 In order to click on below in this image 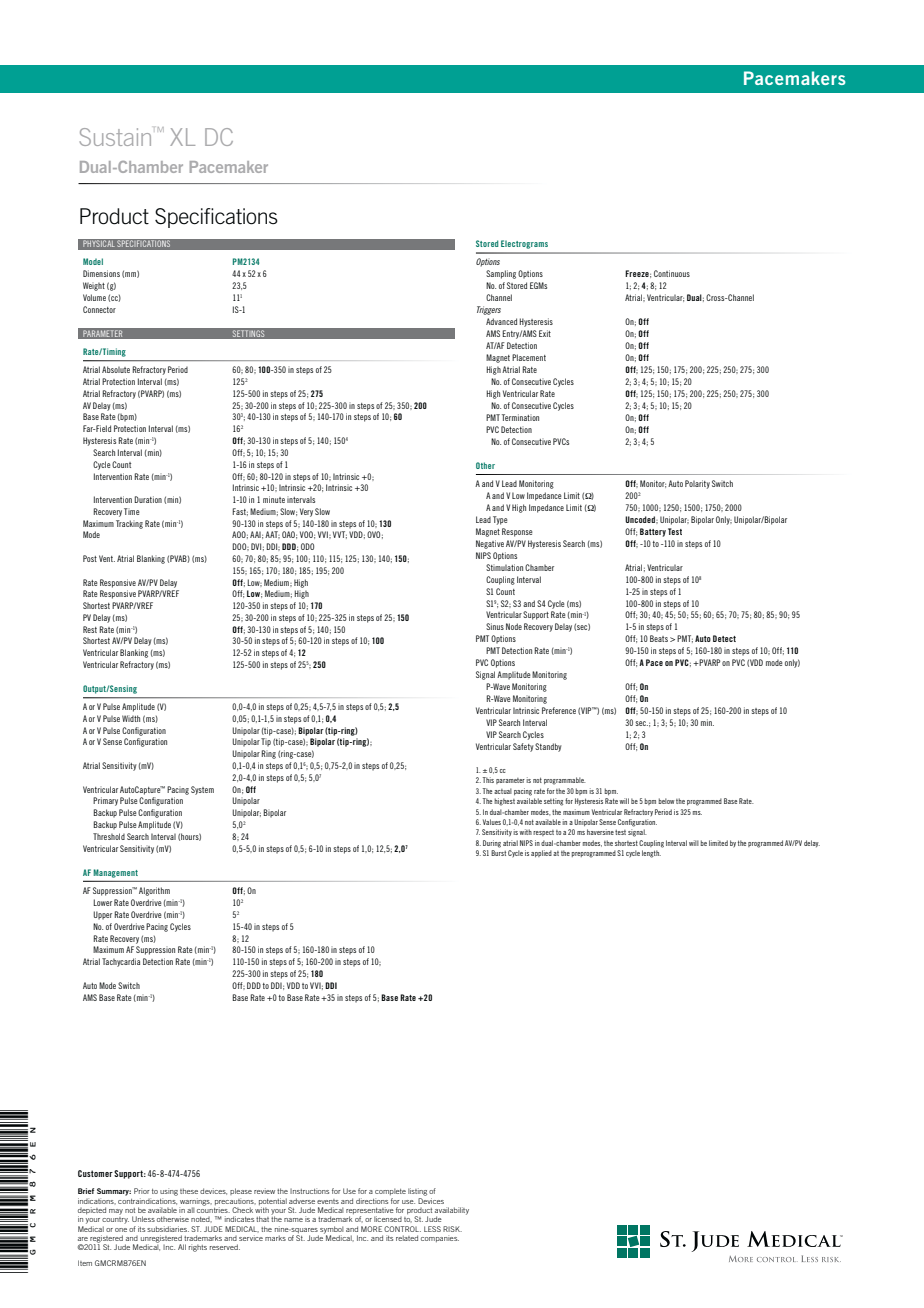, I will do `click(666, 801)`.
